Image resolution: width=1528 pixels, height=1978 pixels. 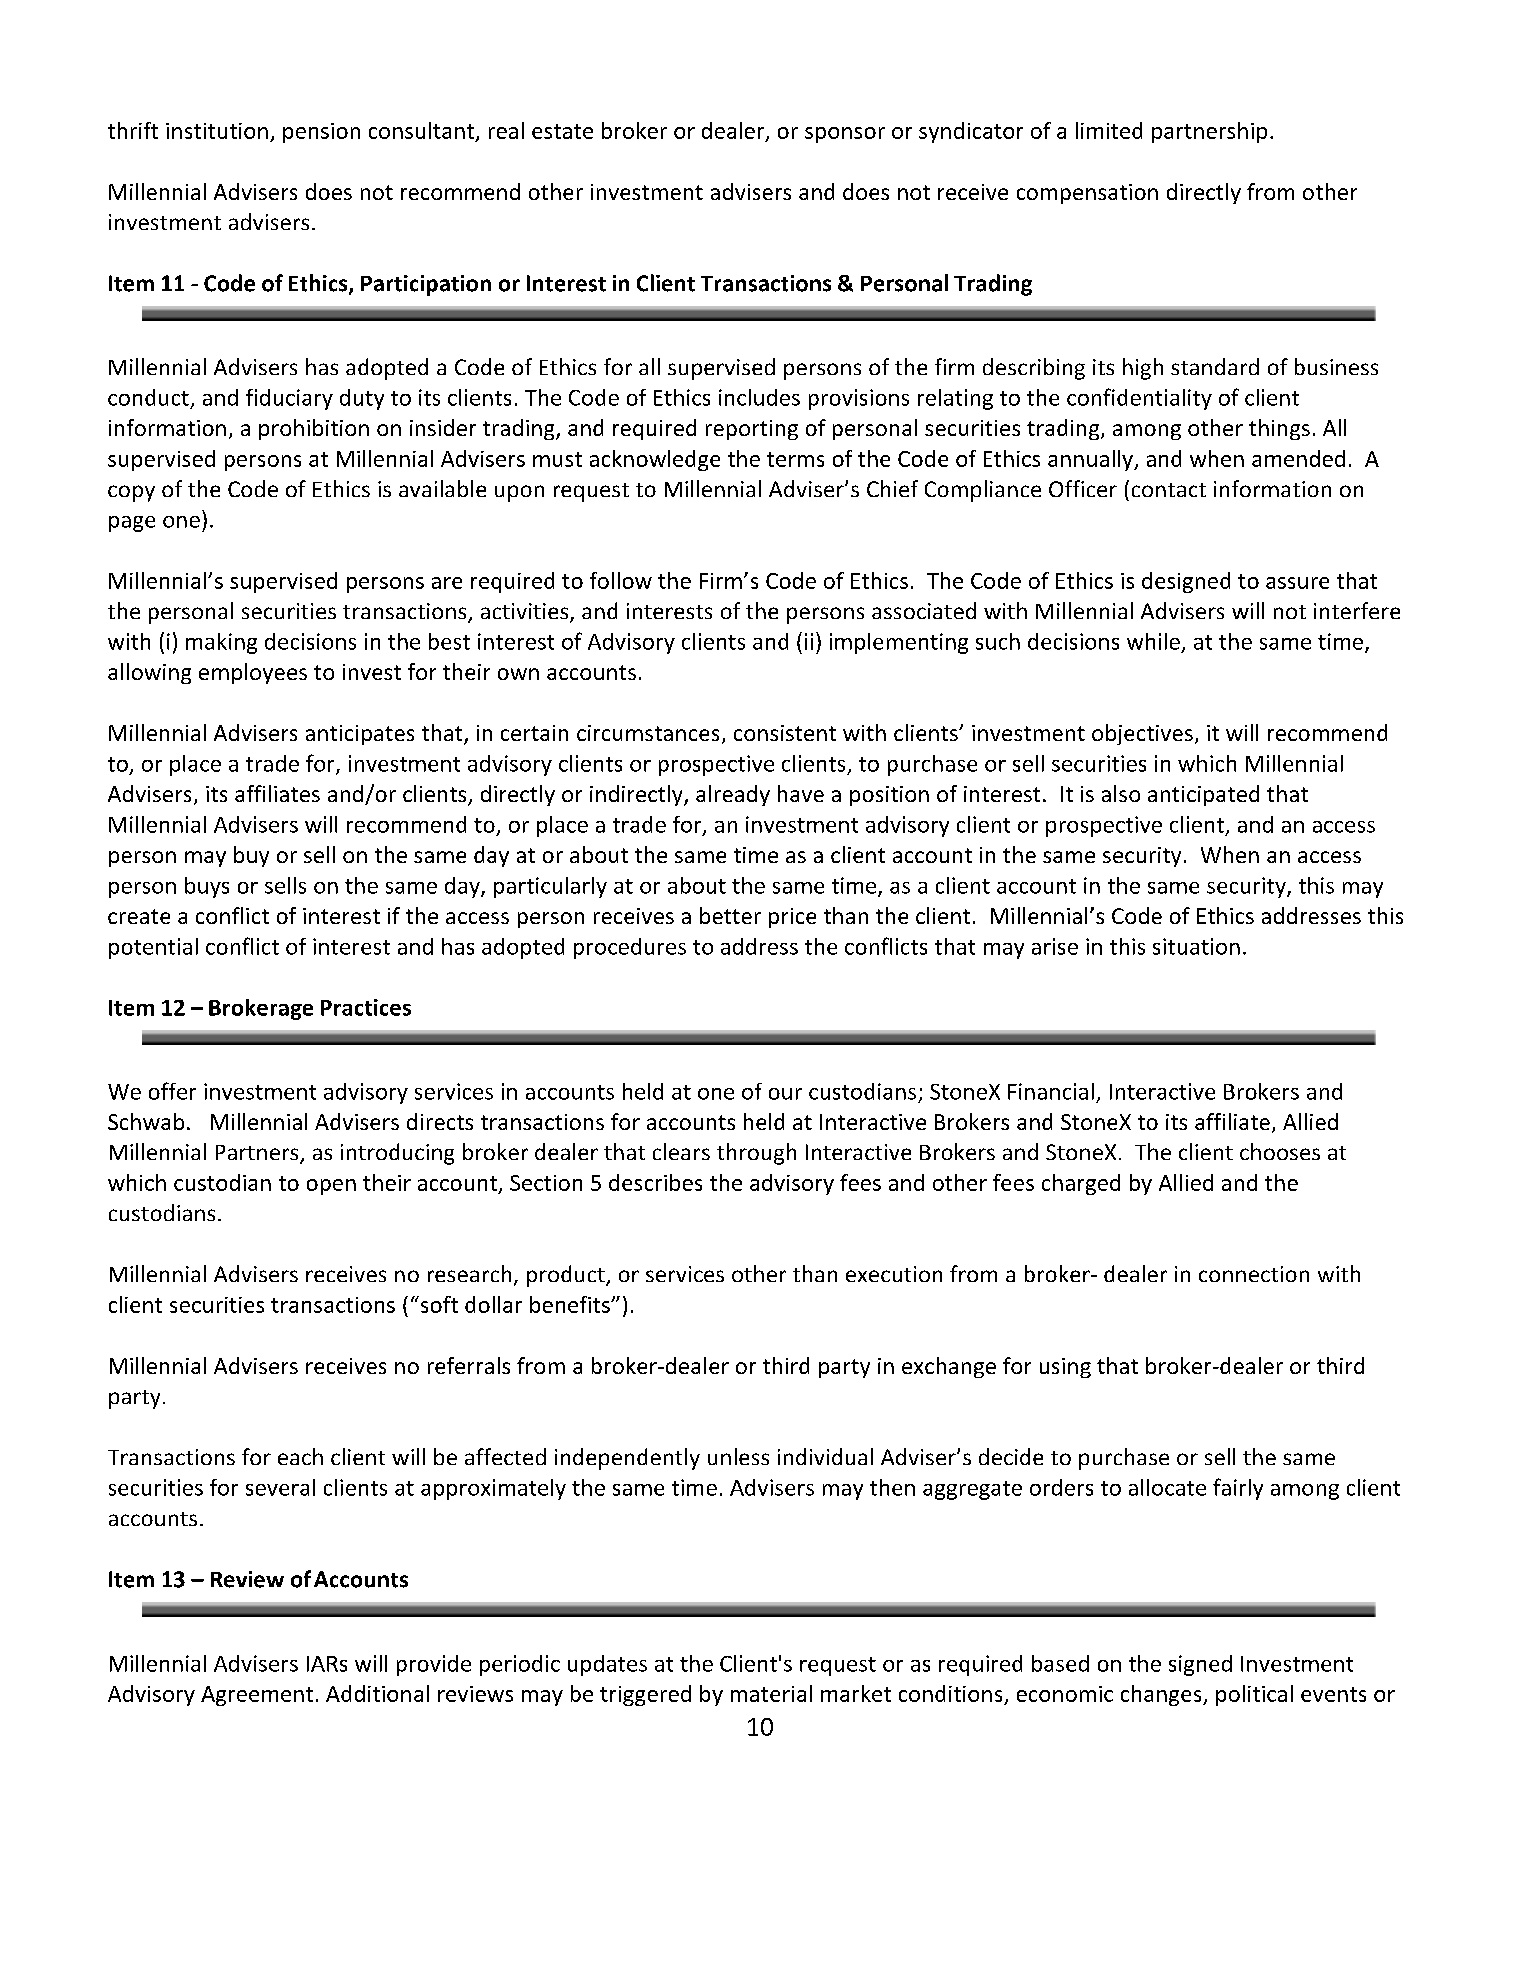 What do you see at coordinates (321, 133) in the page?
I see `pension` at bounding box center [321, 133].
